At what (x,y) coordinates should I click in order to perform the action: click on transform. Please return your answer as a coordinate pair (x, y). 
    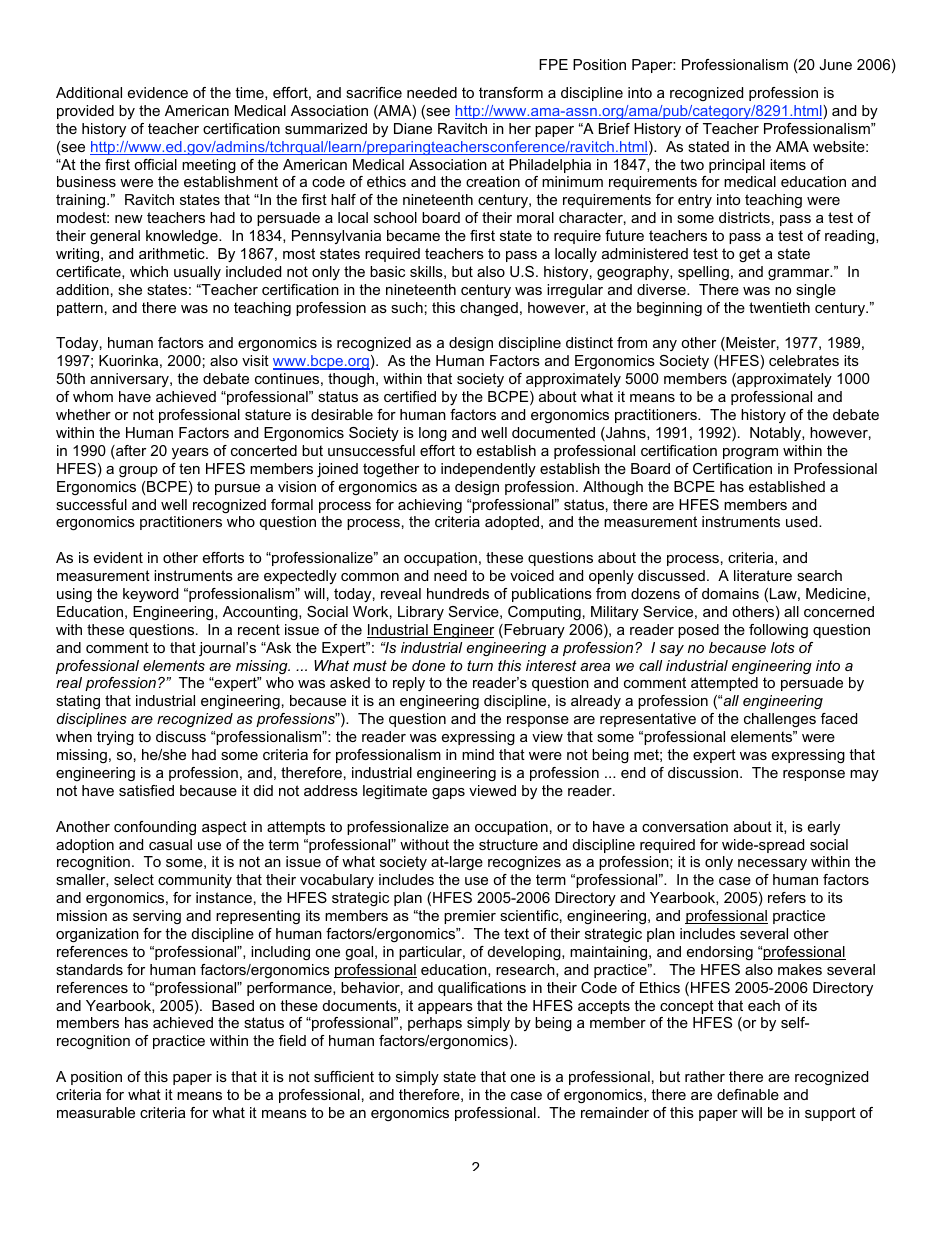
    Looking at the image, I should click on (511, 92).
